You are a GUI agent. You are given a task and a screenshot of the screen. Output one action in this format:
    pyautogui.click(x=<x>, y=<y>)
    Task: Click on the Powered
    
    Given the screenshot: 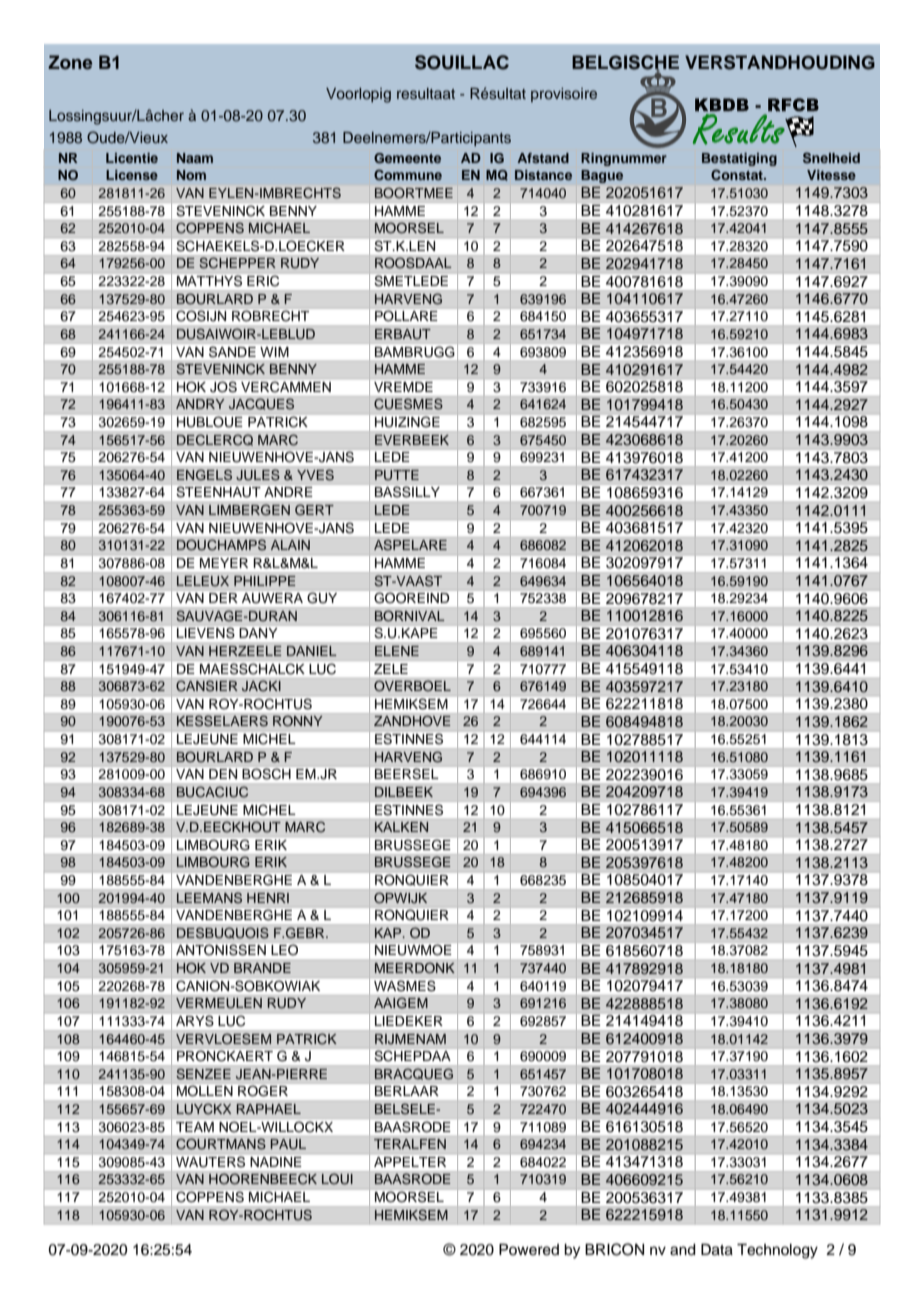 What is the action you would take?
    pyautogui.click(x=529, y=1250)
